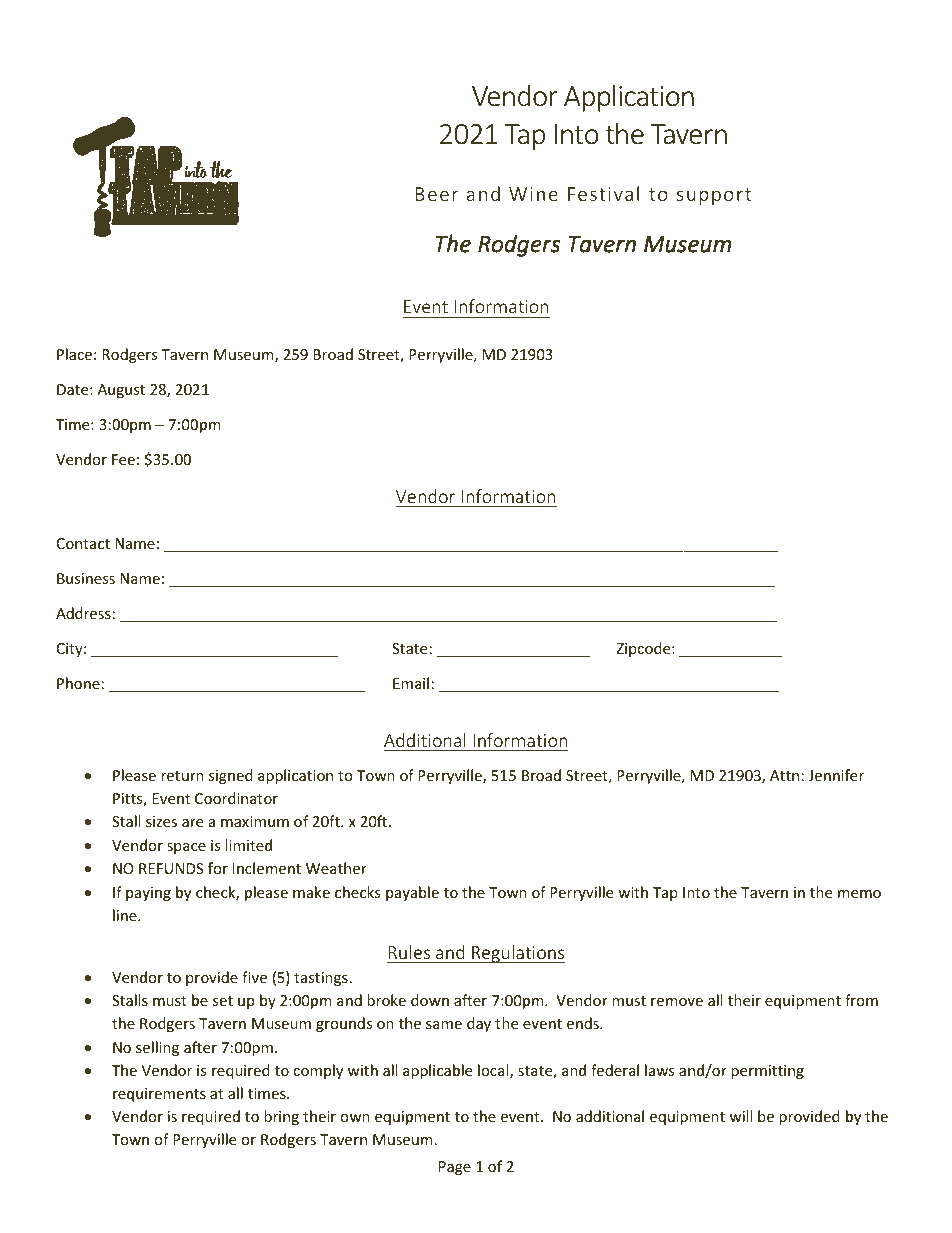 The height and width of the screenshot is (1233, 952). Describe the element at coordinates (159, 1095) in the screenshot. I see `requirements` at that location.
